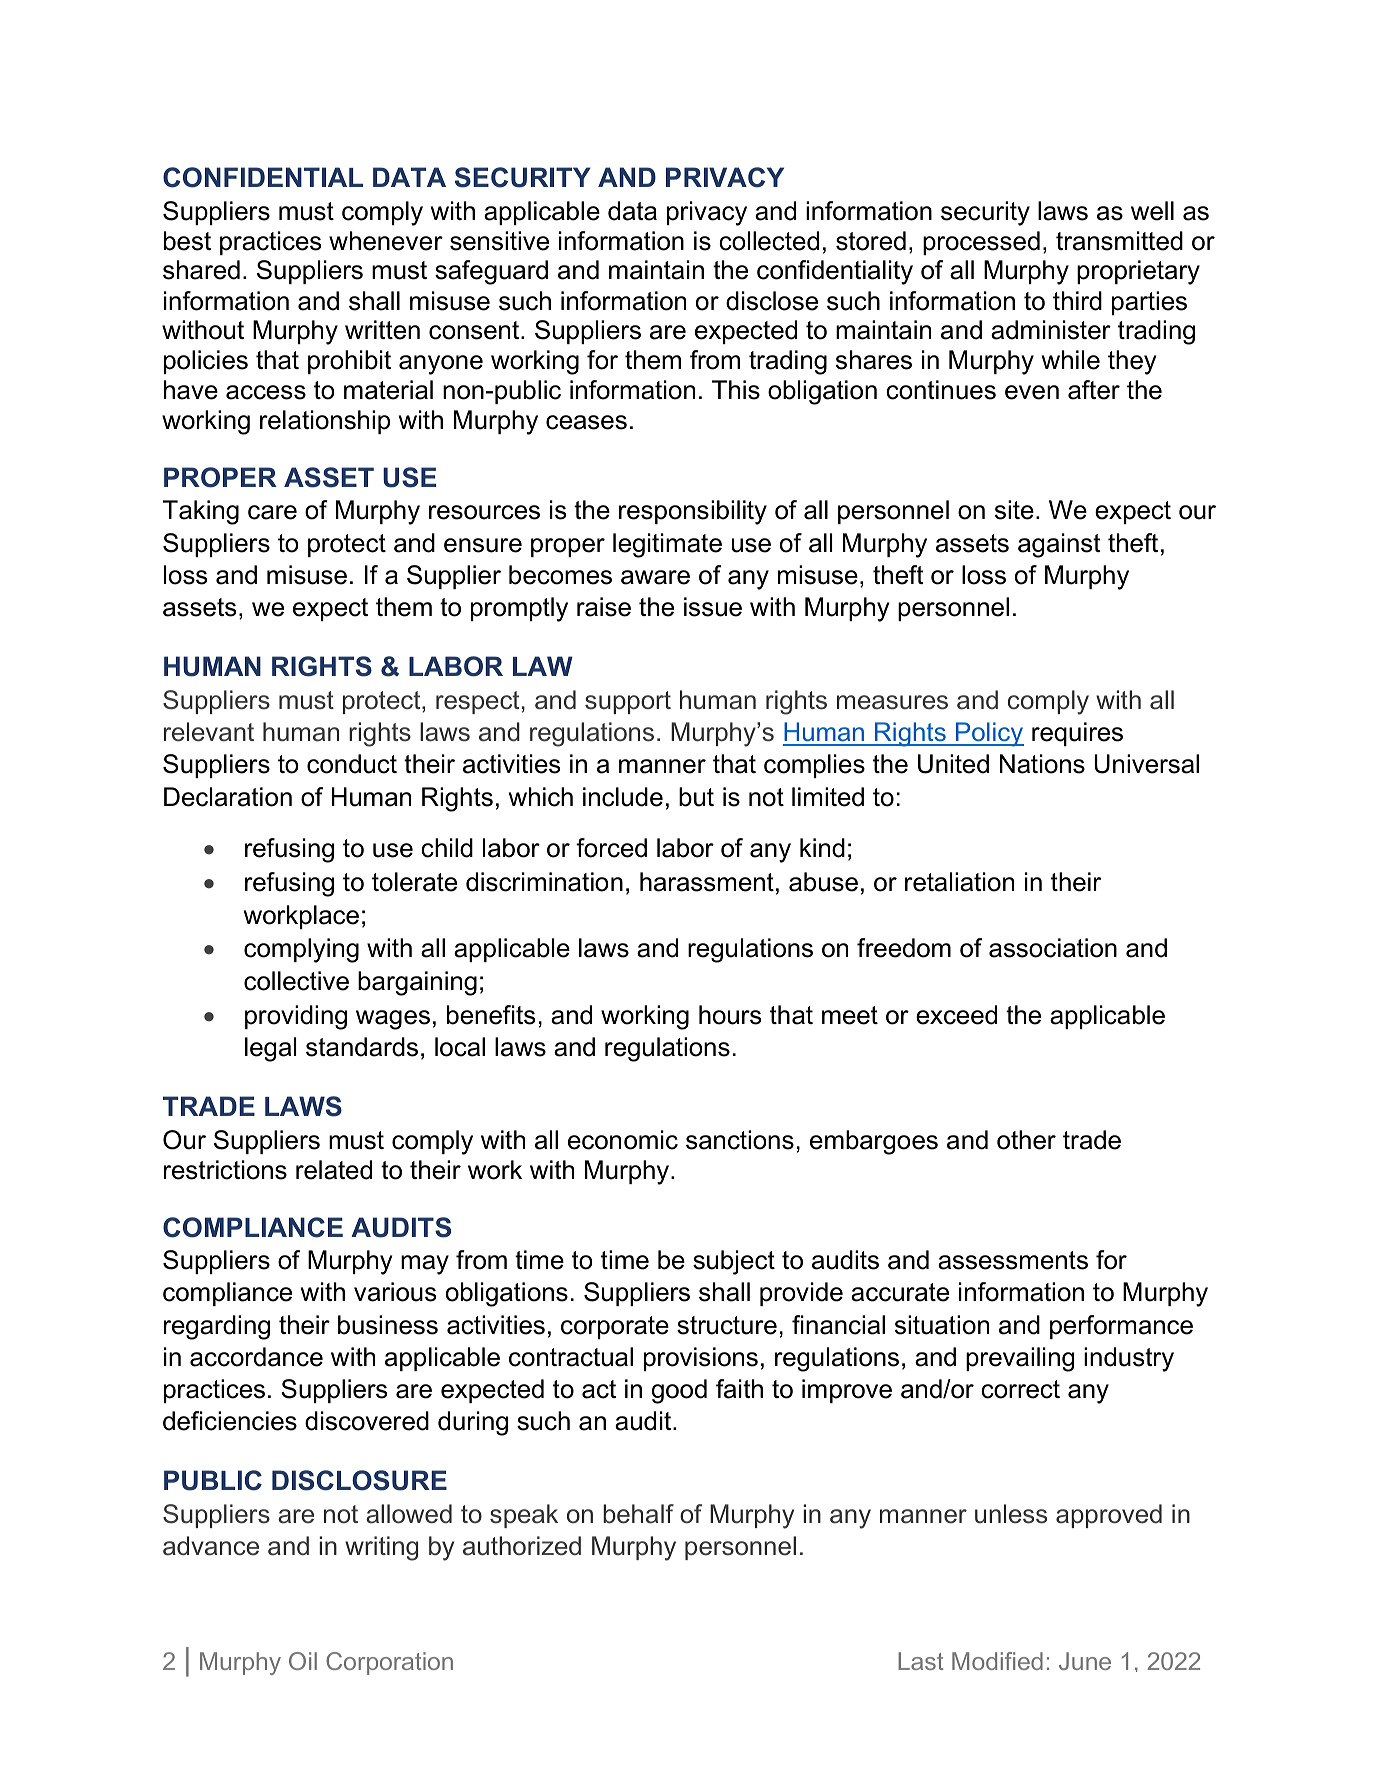 The image size is (1381, 1787). What do you see at coordinates (655, 577) in the screenshot?
I see `aware` at bounding box center [655, 577].
